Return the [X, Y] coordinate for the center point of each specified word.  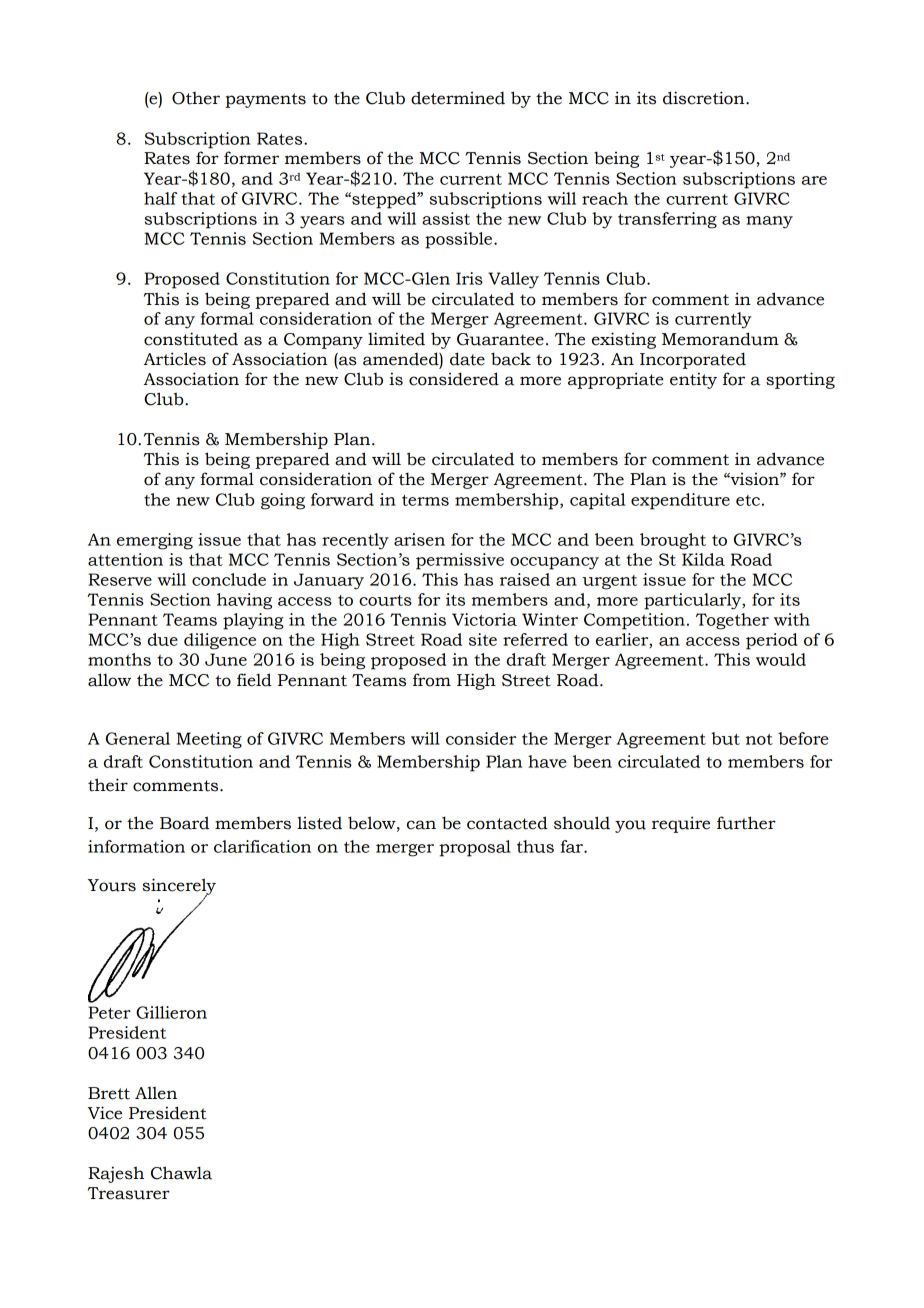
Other [196, 98]
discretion [705, 98]
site [483, 639]
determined [458, 98]
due [163, 639]
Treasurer [129, 1193]
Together [732, 621]
